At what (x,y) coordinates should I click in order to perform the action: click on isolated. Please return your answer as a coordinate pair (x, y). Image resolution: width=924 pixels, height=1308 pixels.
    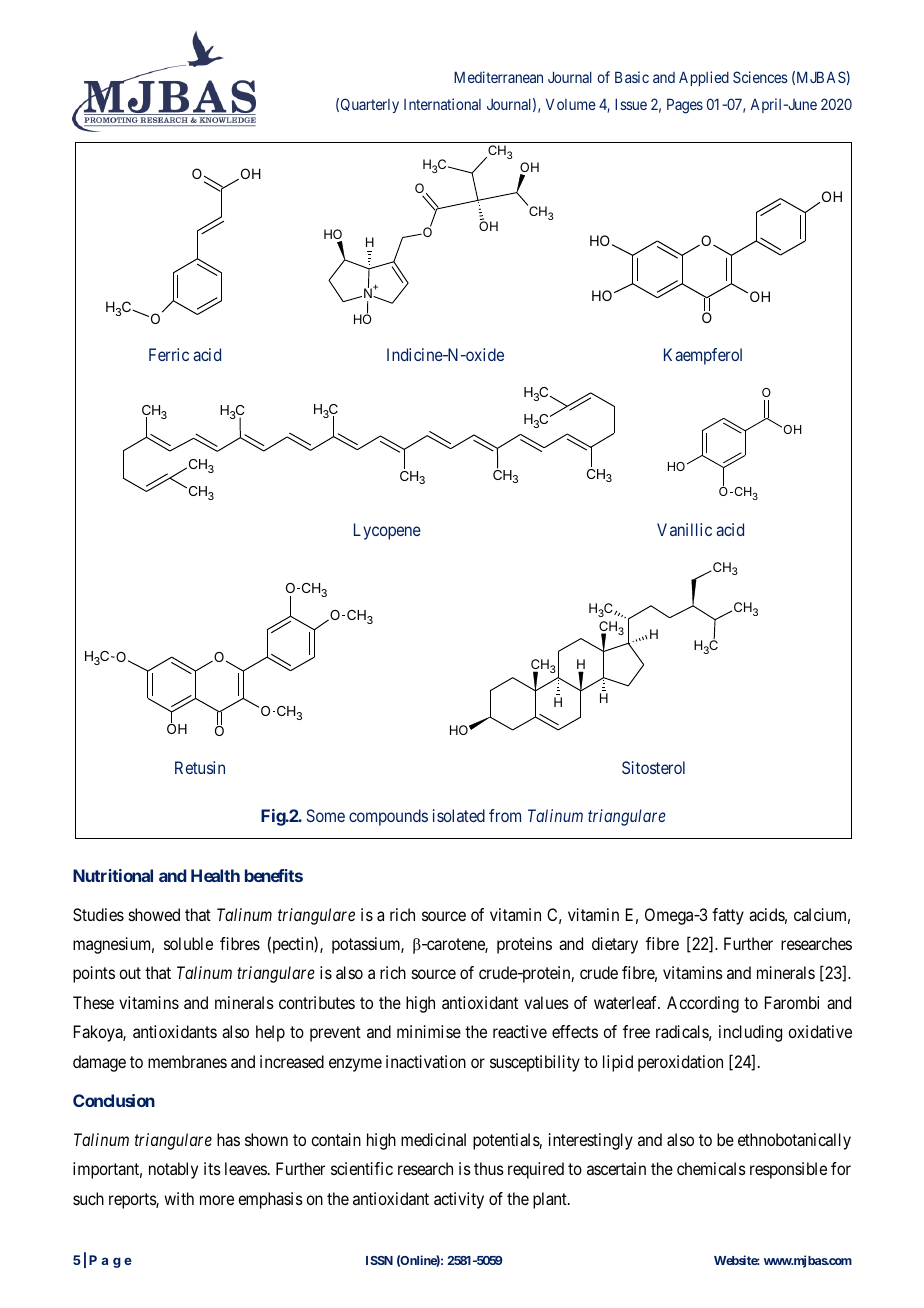
    Looking at the image, I should click on (459, 815).
